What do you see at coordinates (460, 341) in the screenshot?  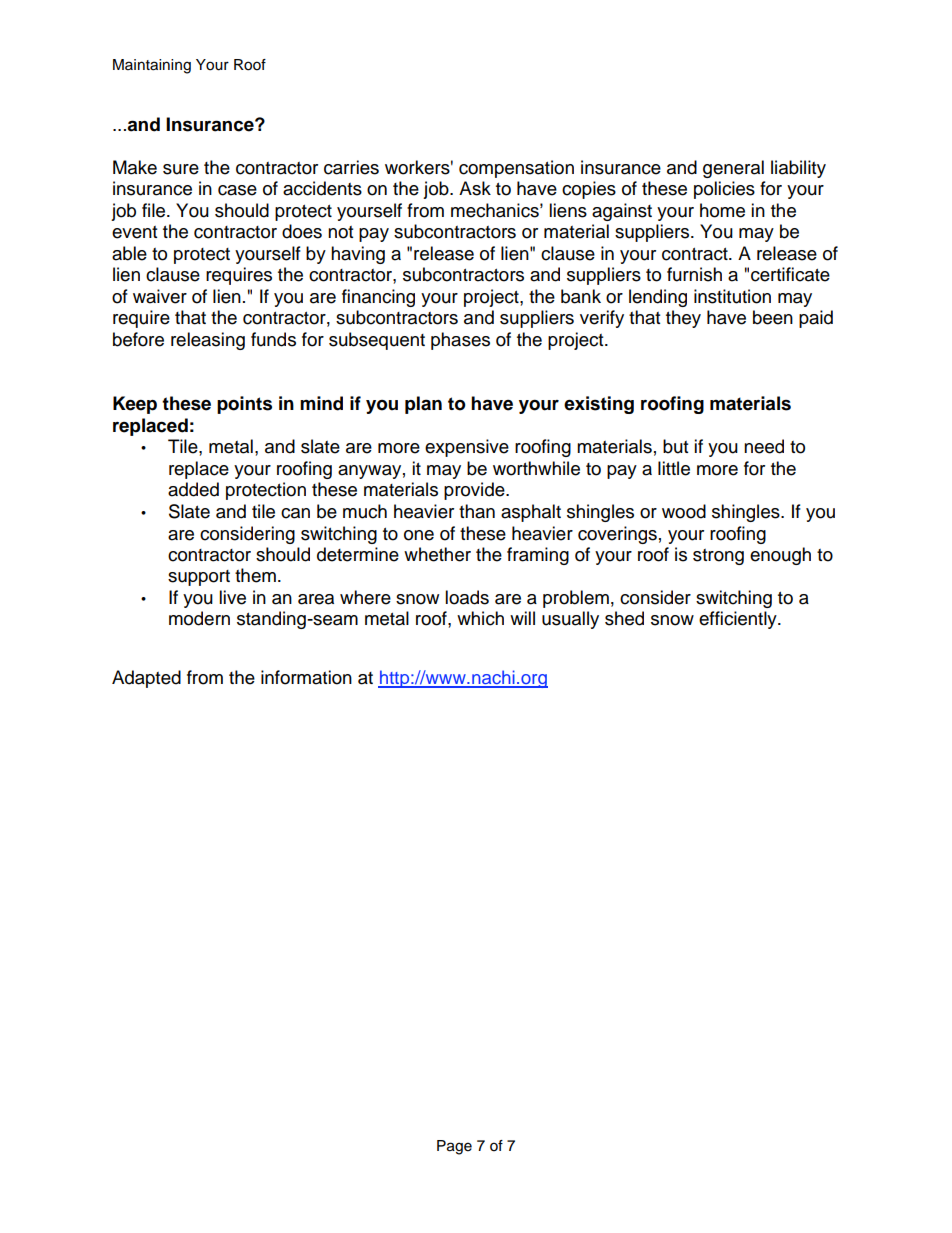 I see `phases` at bounding box center [460, 341].
